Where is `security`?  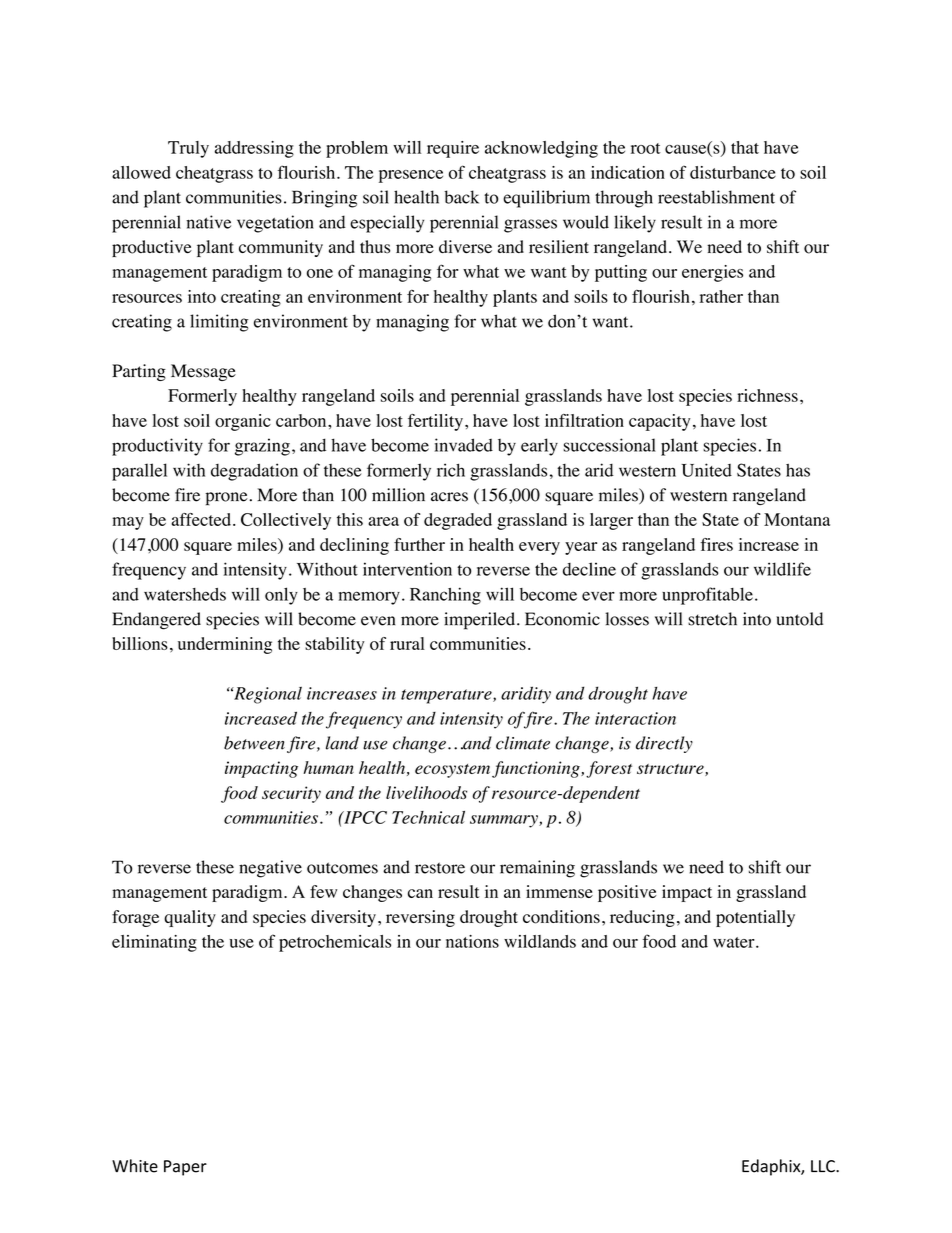
security is located at coordinates (291, 794).
